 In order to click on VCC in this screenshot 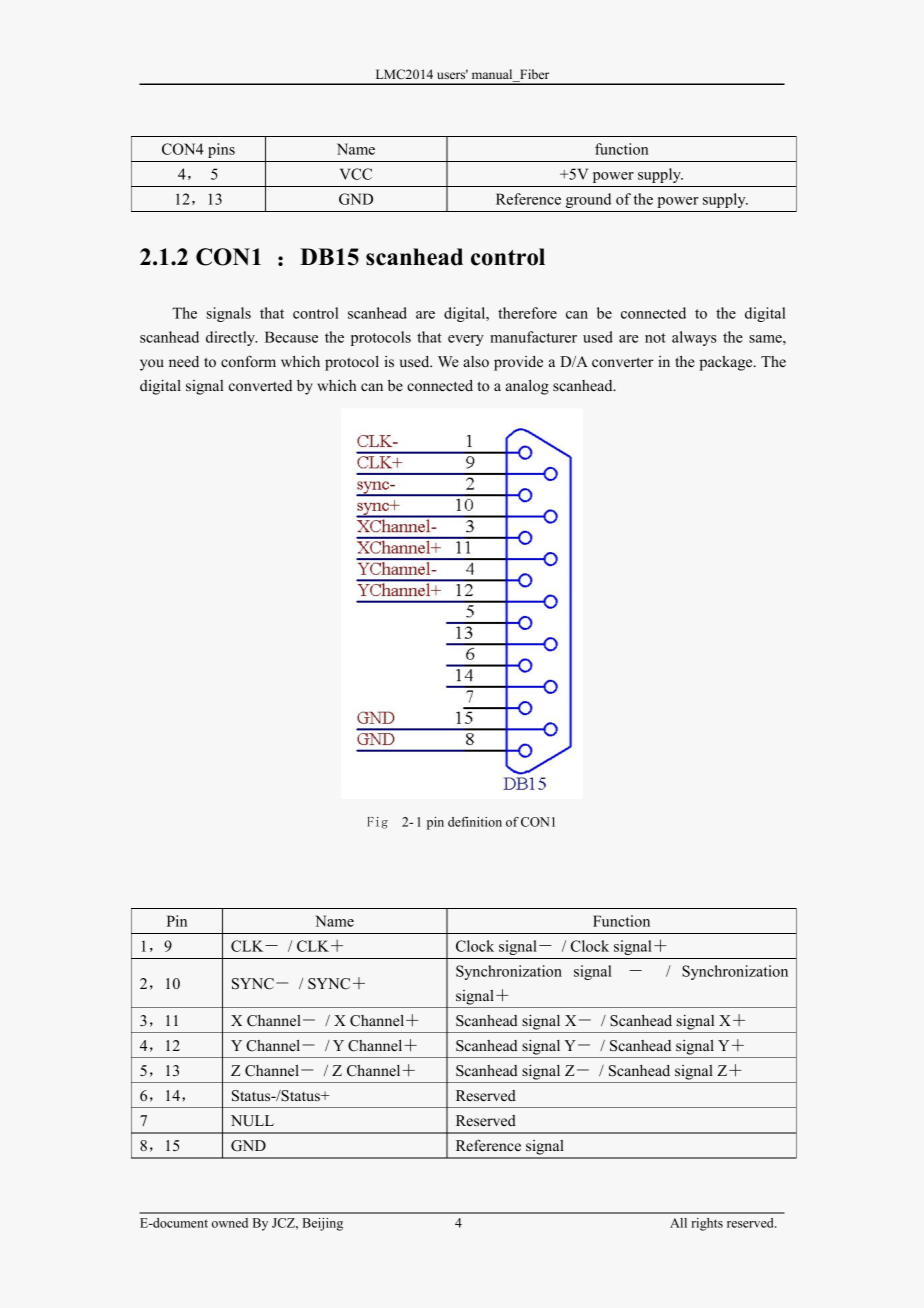, I will do `click(356, 174)`.
